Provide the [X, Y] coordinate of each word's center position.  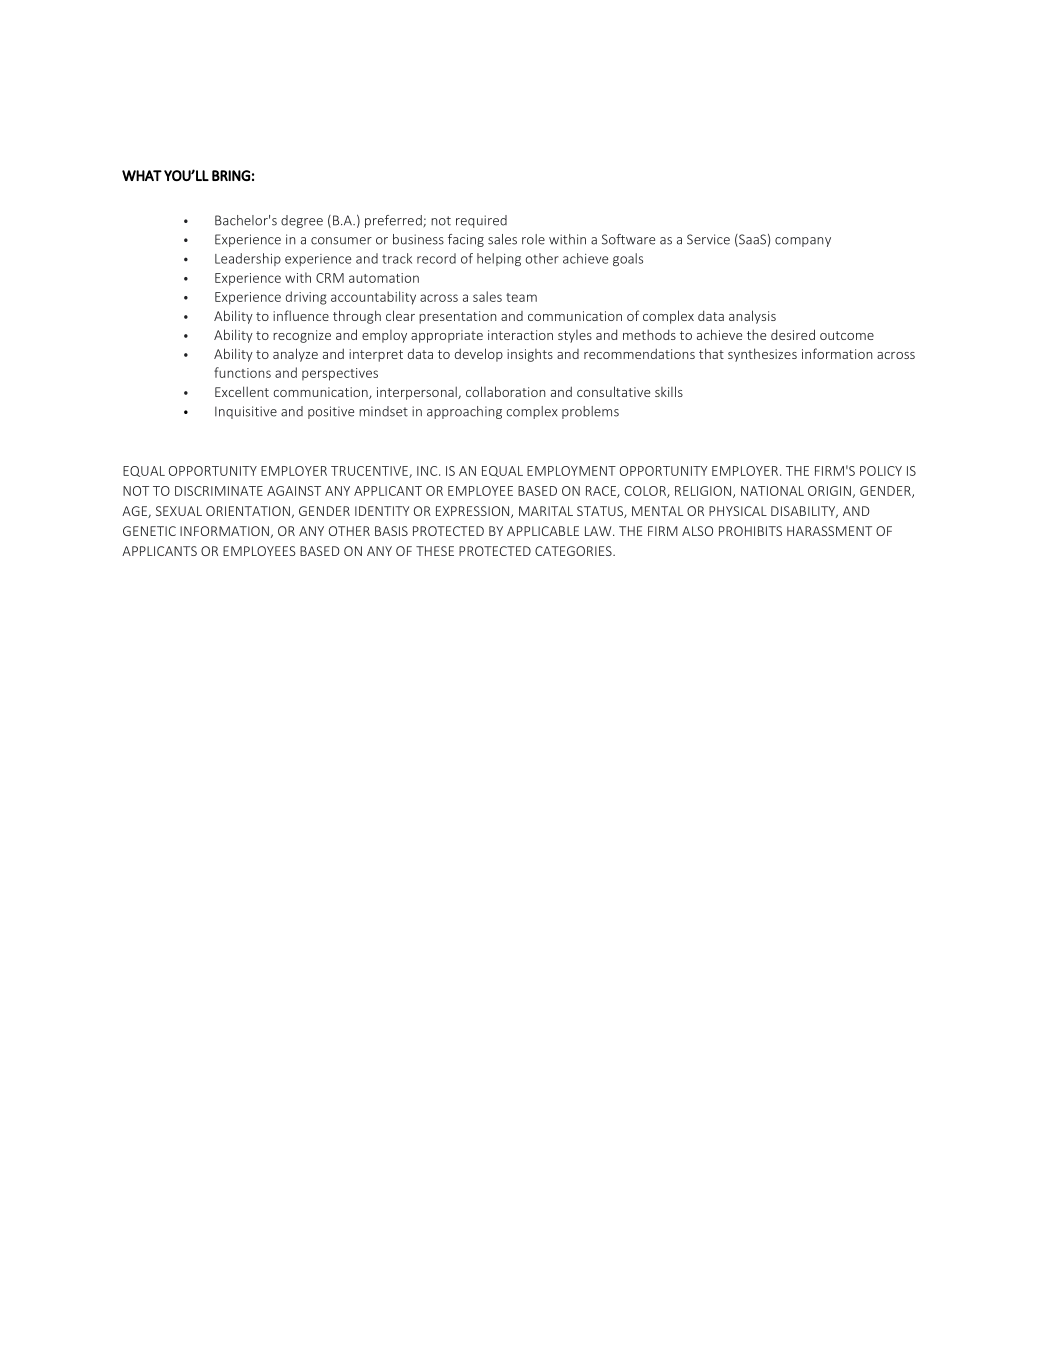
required [481, 221]
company [803, 242]
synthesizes [762, 355]
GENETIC [149, 531]
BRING [231, 175]
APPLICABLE [543, 531]
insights [530, 355]
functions [242, 372]
